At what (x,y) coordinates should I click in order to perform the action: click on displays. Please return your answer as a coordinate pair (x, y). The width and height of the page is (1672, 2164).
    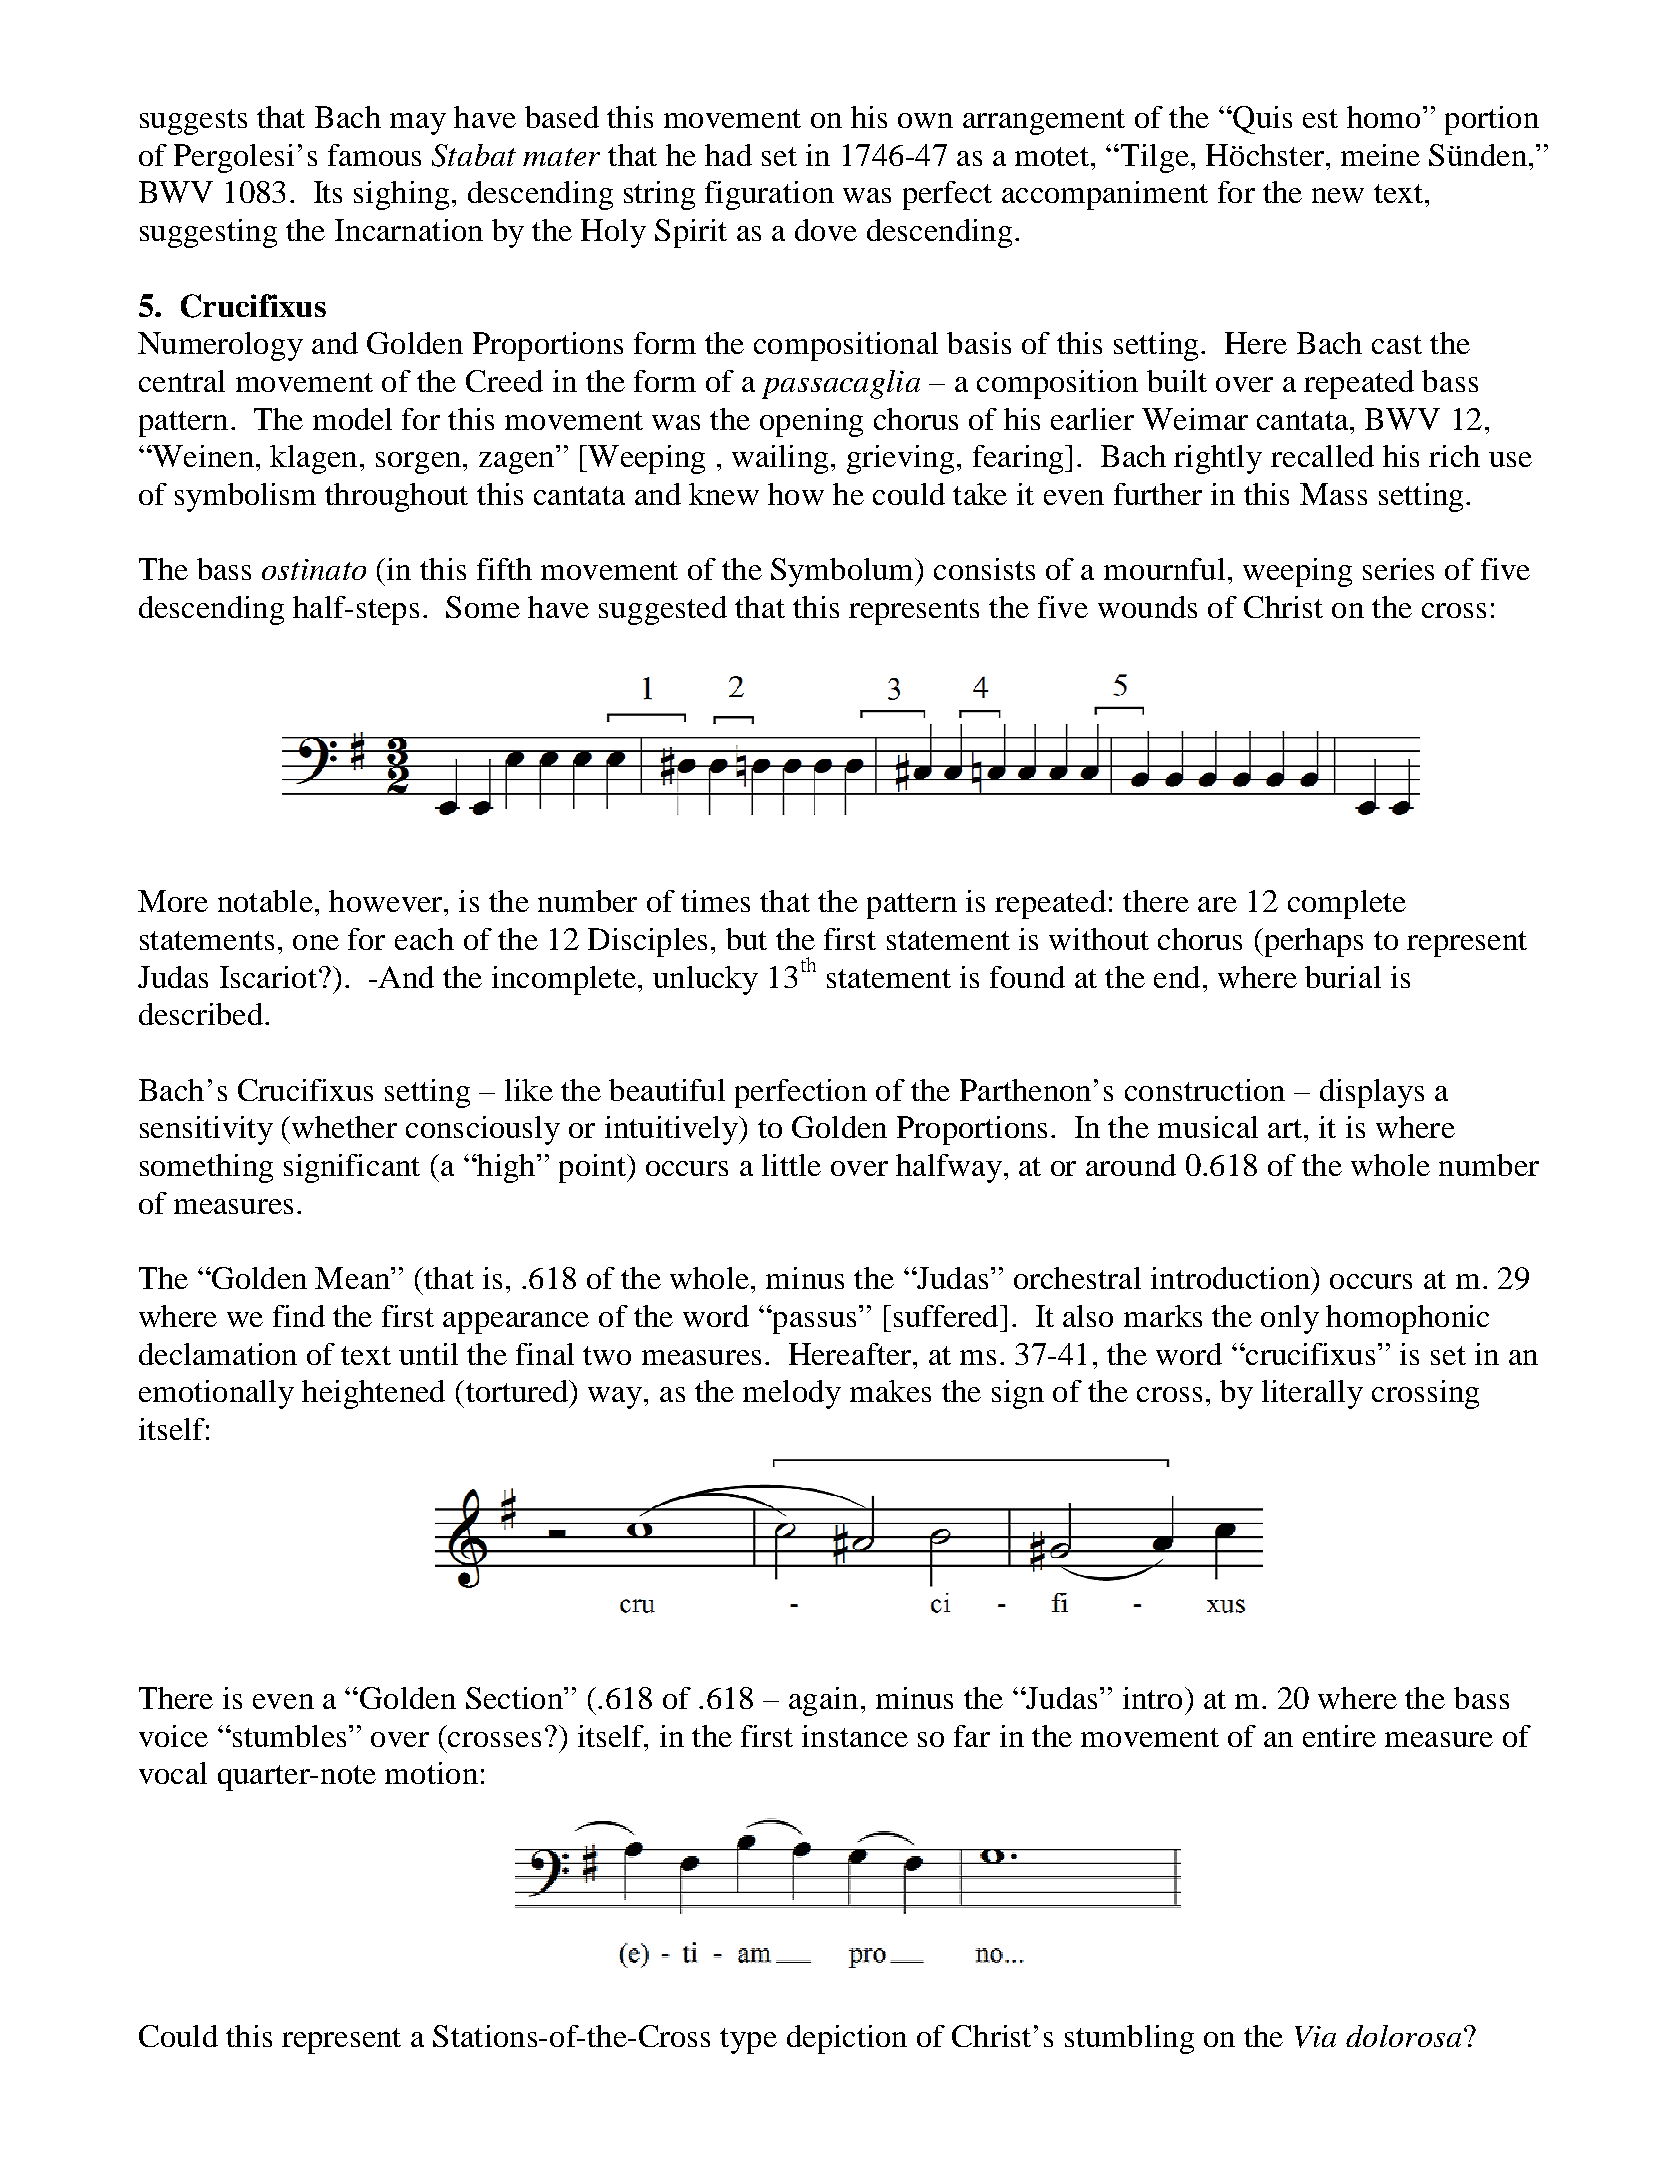
    Looking at the image, I should click on (1372, 1093).
